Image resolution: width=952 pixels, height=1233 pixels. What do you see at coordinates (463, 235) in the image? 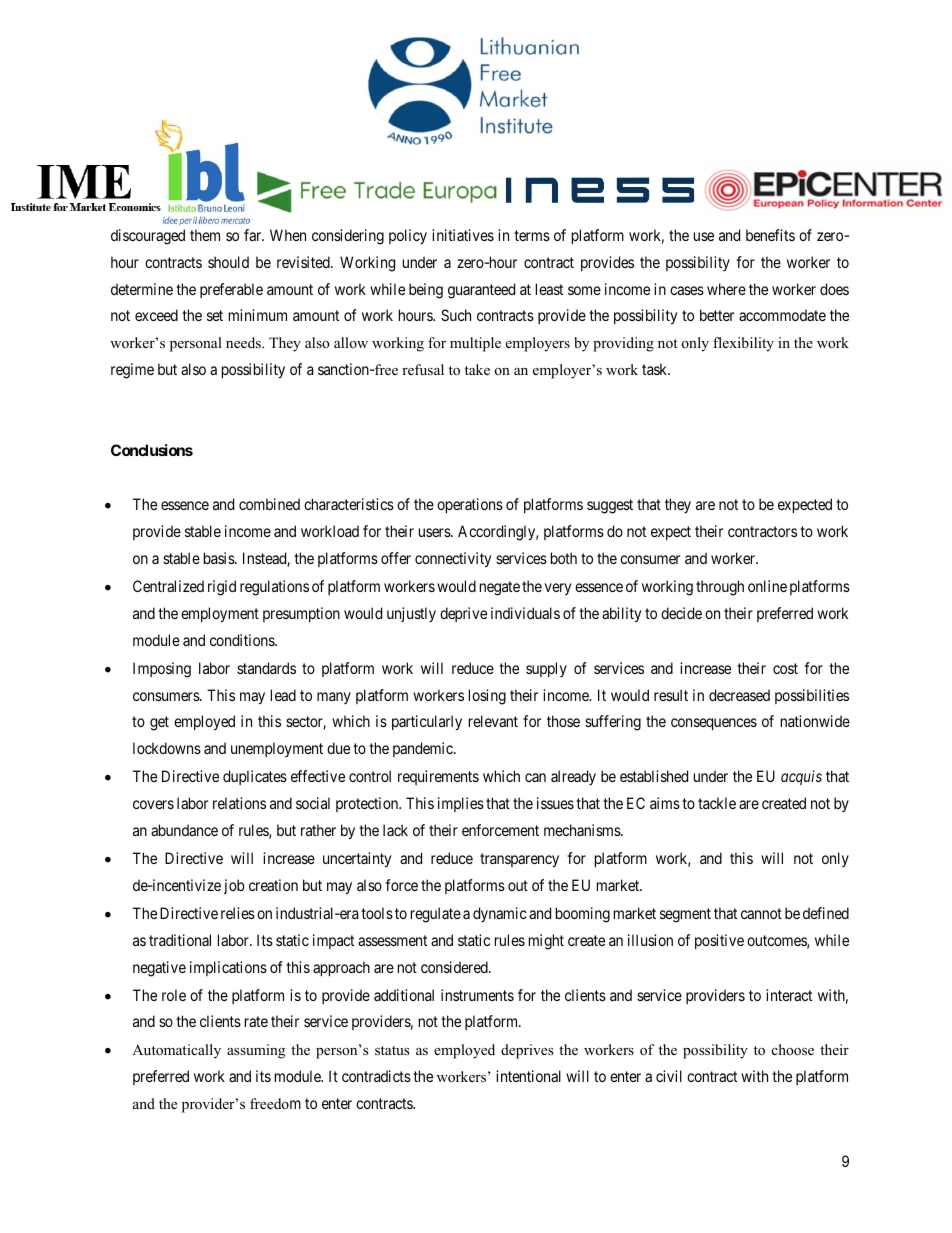
I see `initiatives` at bounding box center [463, 235].
